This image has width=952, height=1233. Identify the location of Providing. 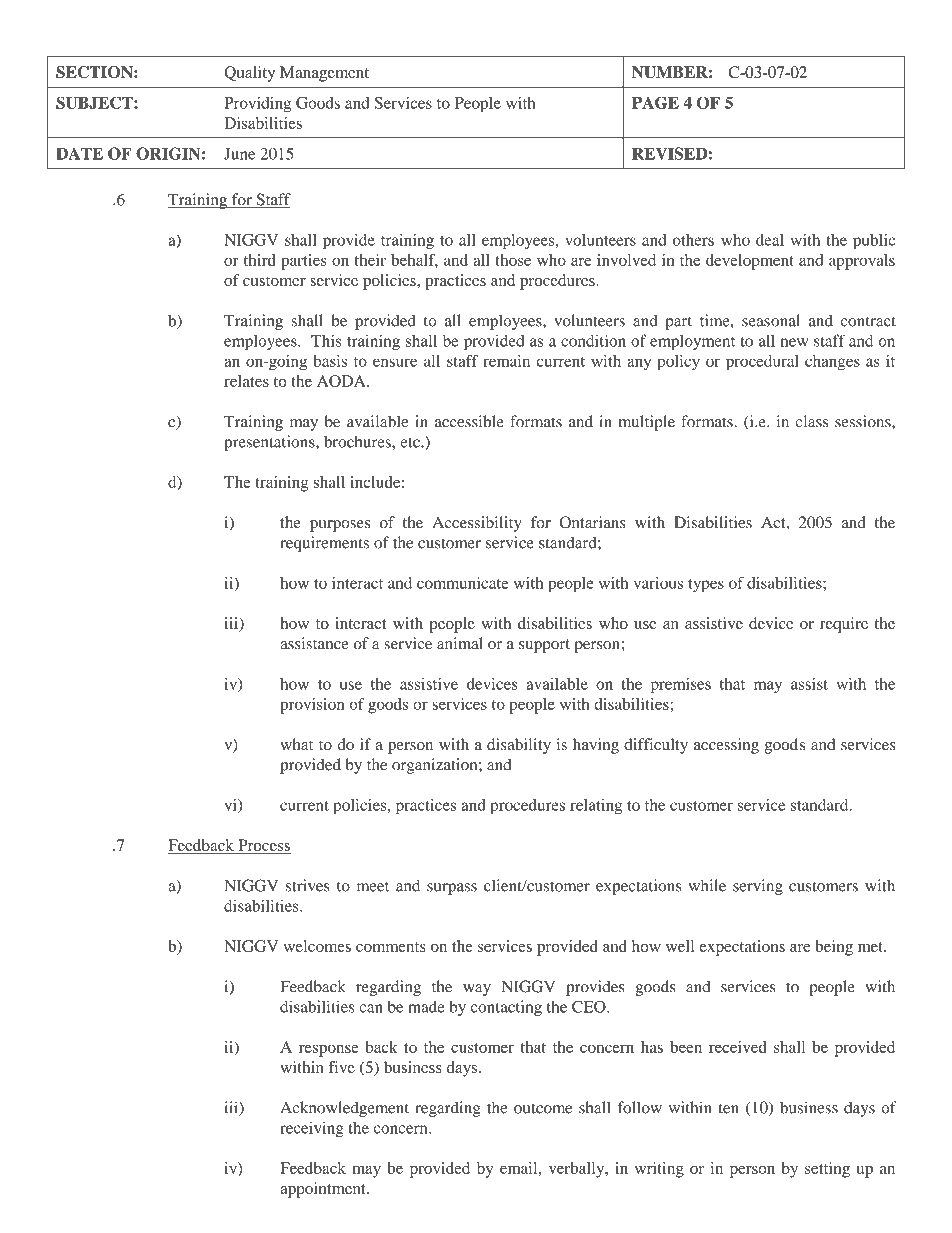
(257, 105).
